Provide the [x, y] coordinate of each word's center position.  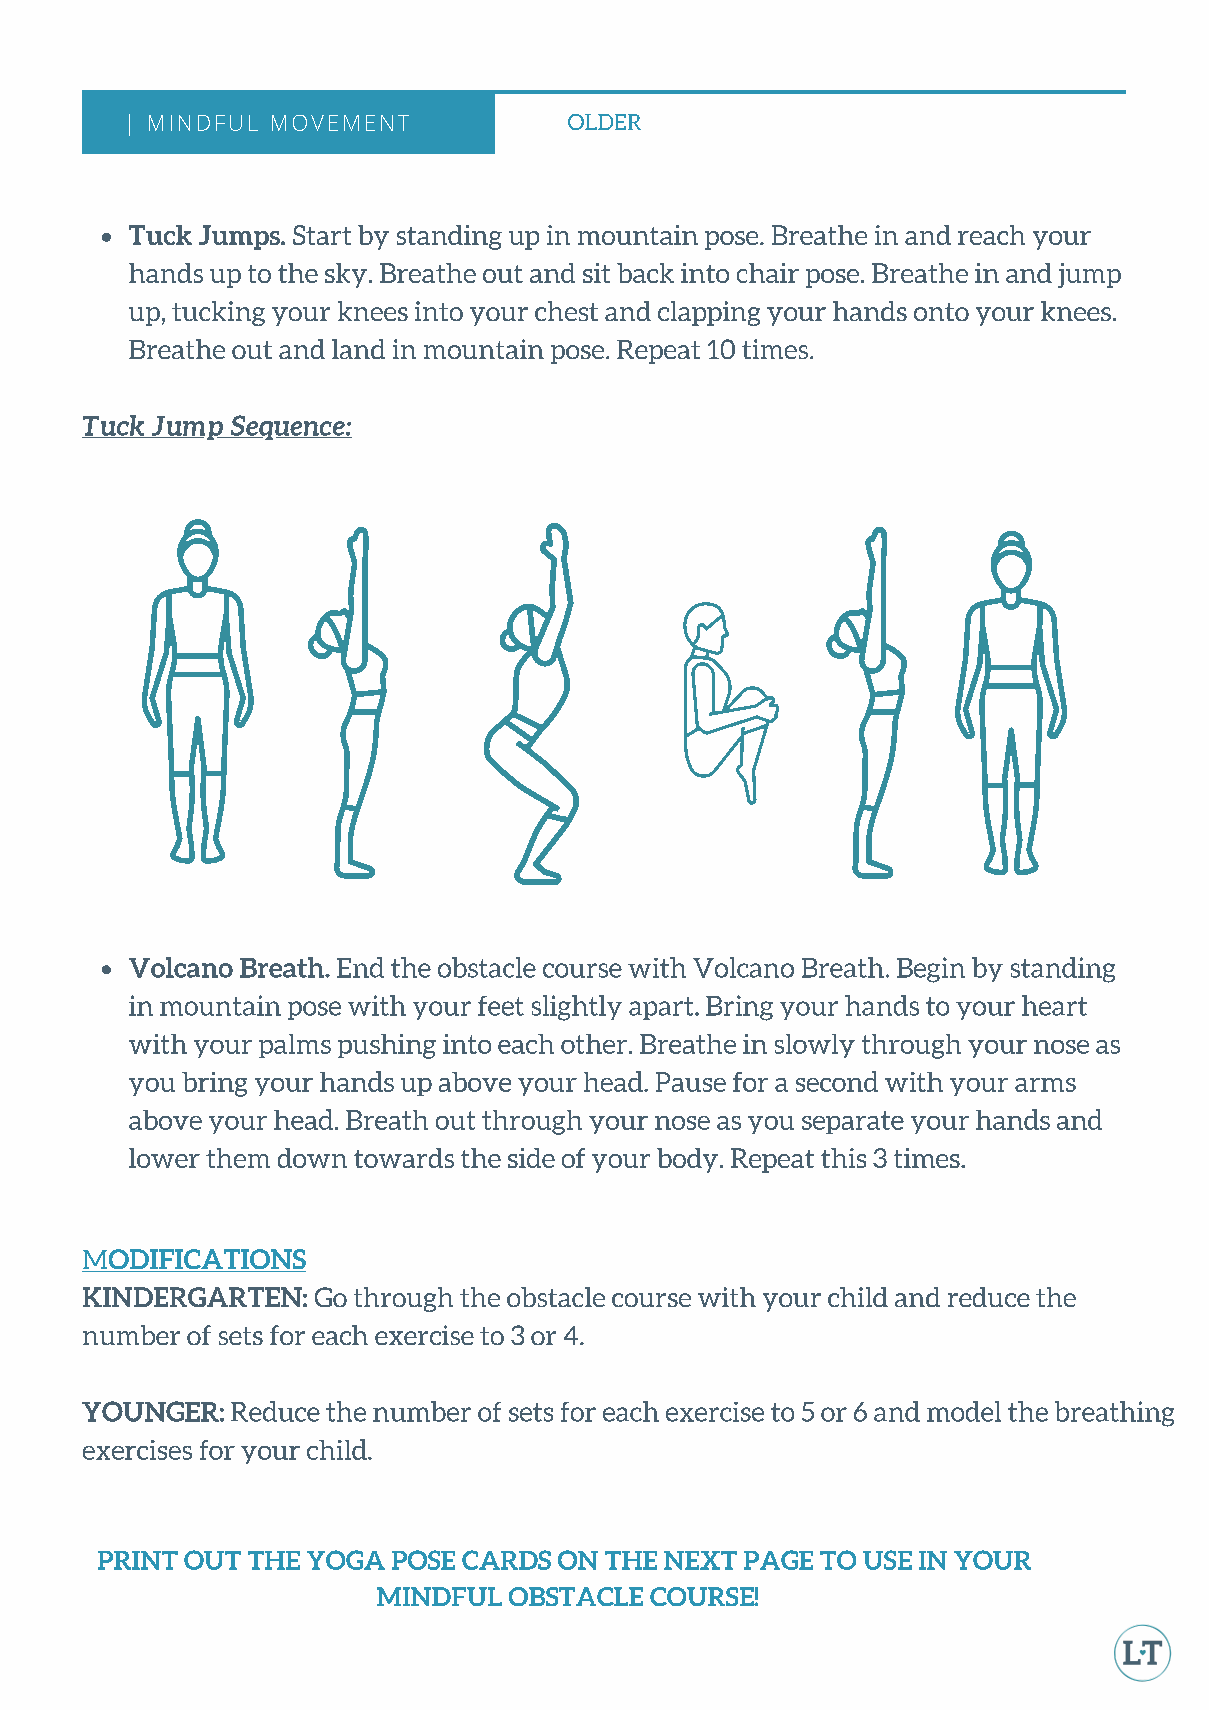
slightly [577, 1008]
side [531, 1158]
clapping [709, 313]
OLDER [604, 122]
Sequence [287, 427]
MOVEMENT [340, 123]
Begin [931, 970]
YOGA [346, 1560]
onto [941, 312]
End [360, 967]
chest [566, 311]
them [238, 1158]
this [843, 1158]
